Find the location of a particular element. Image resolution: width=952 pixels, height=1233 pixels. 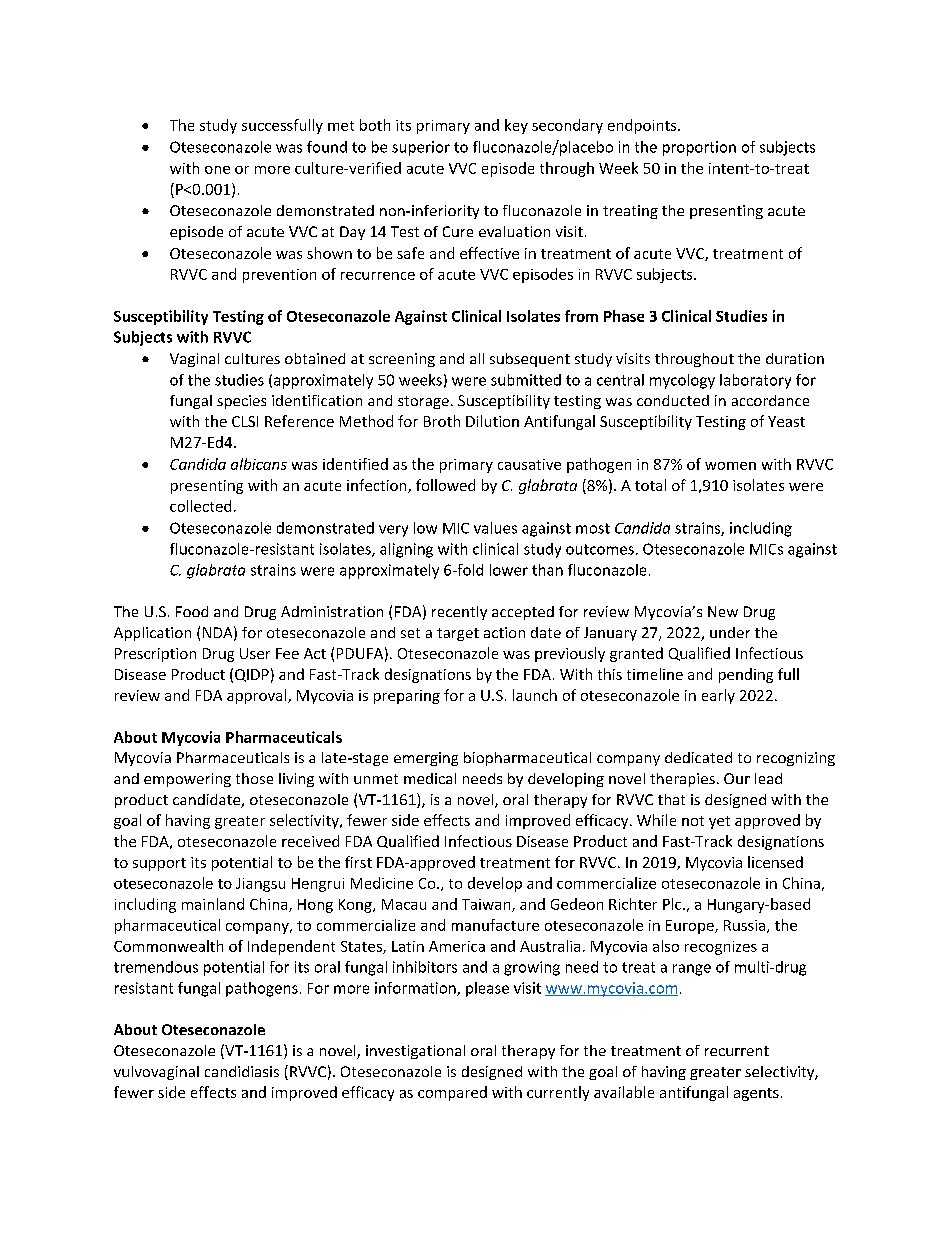

species is located at coordinates (241, 402).
